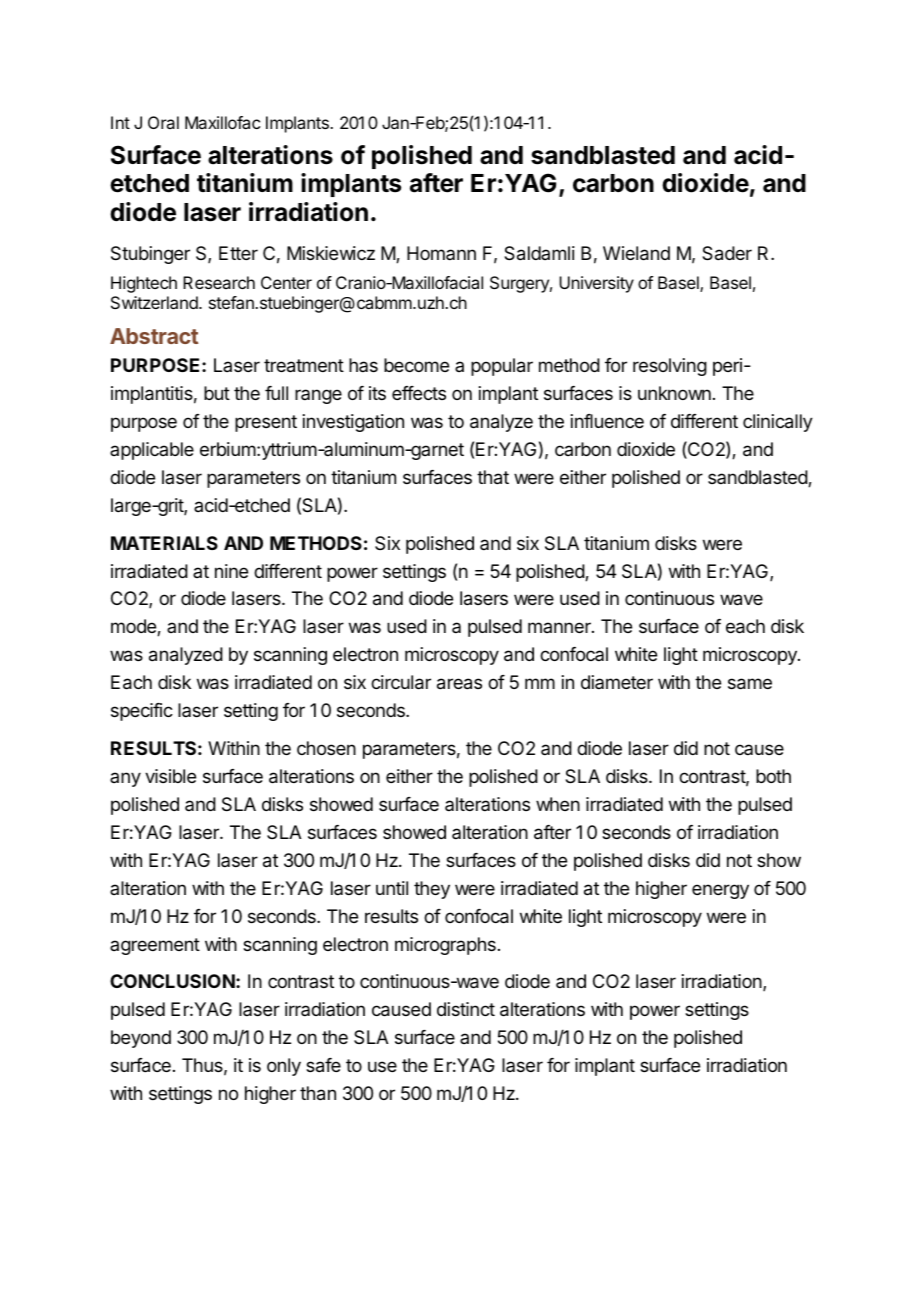  What do you see at coordinates (493, 477) in the screenshot?
I see `that` at bounding box center [493, 477].
